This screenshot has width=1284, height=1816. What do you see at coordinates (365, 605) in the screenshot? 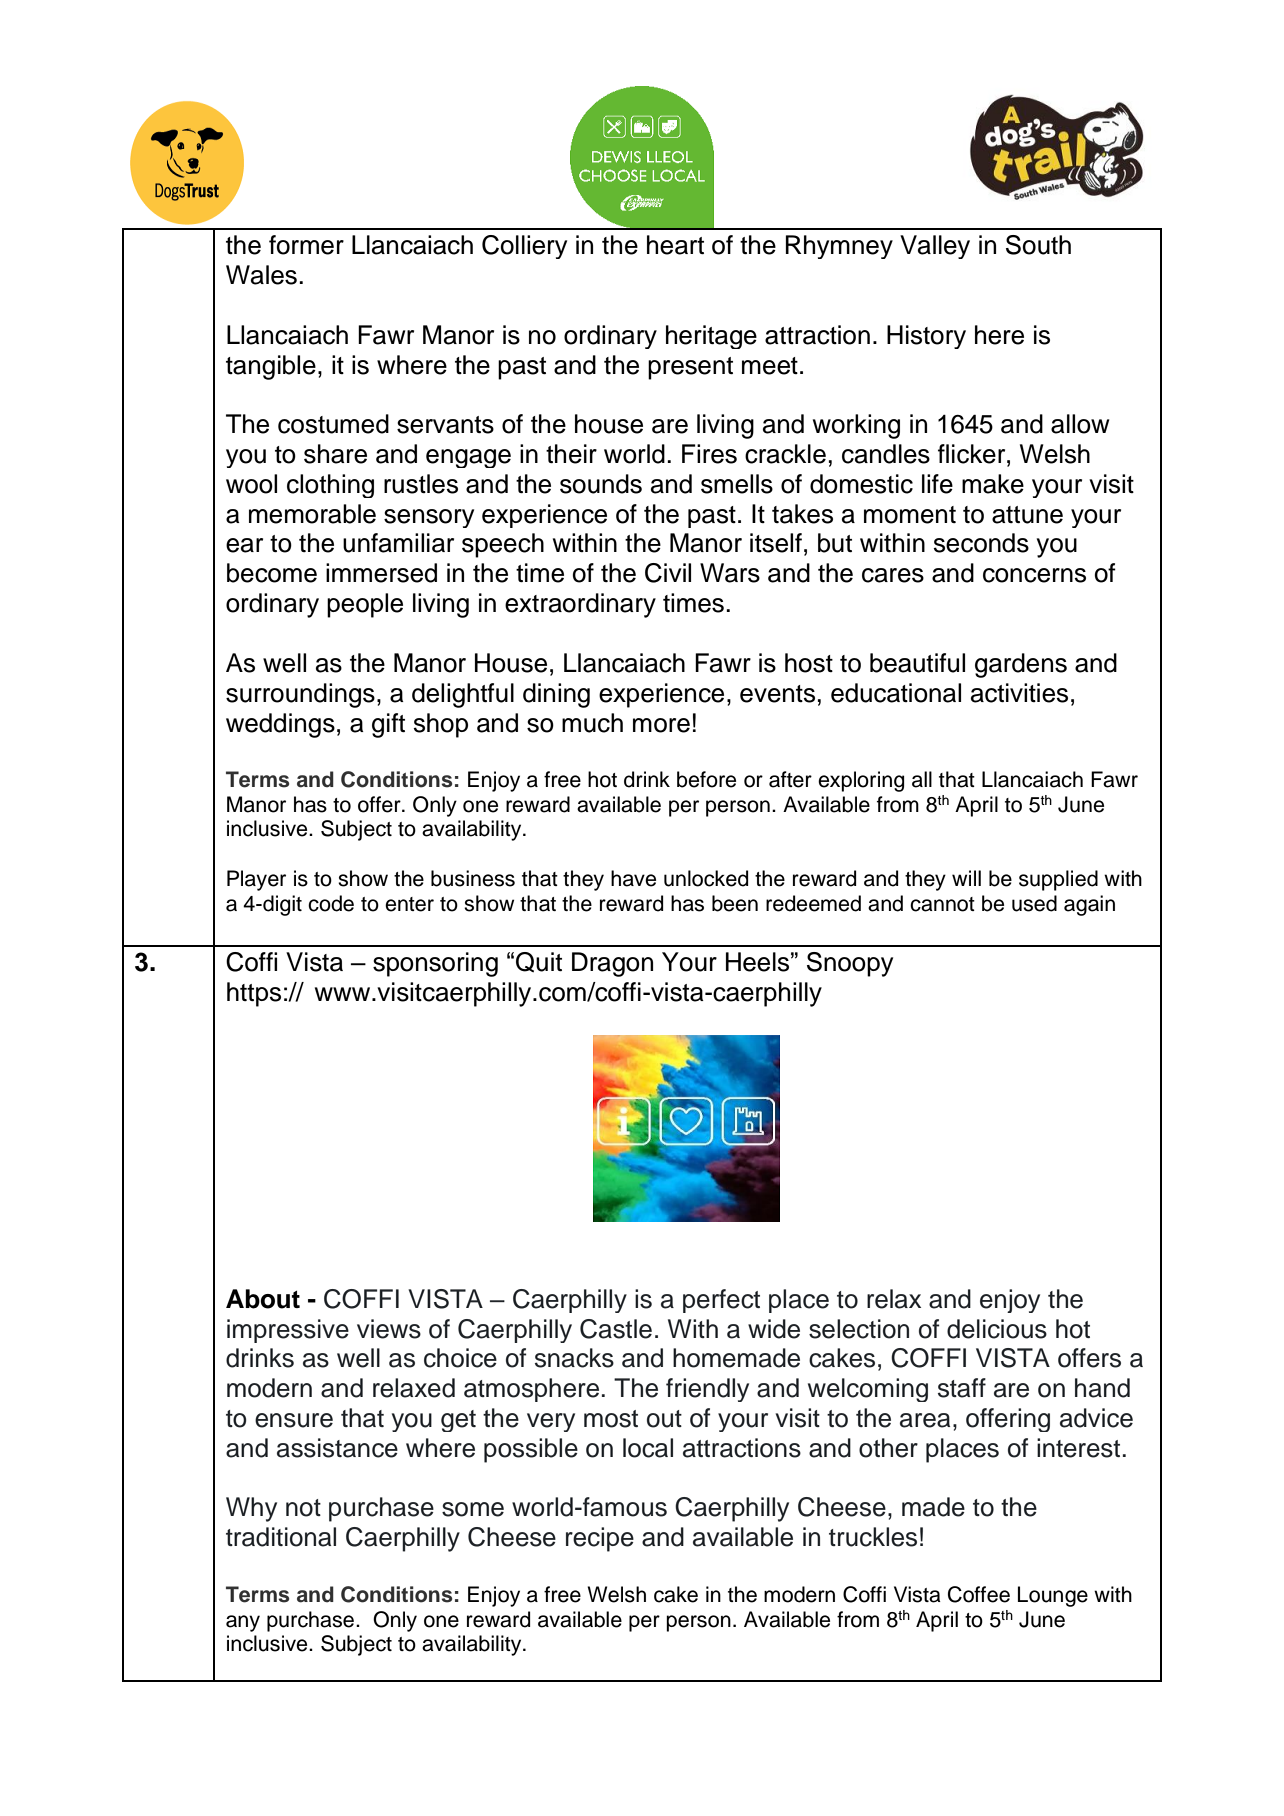
I see `people` at bounding box center [365, 605].
